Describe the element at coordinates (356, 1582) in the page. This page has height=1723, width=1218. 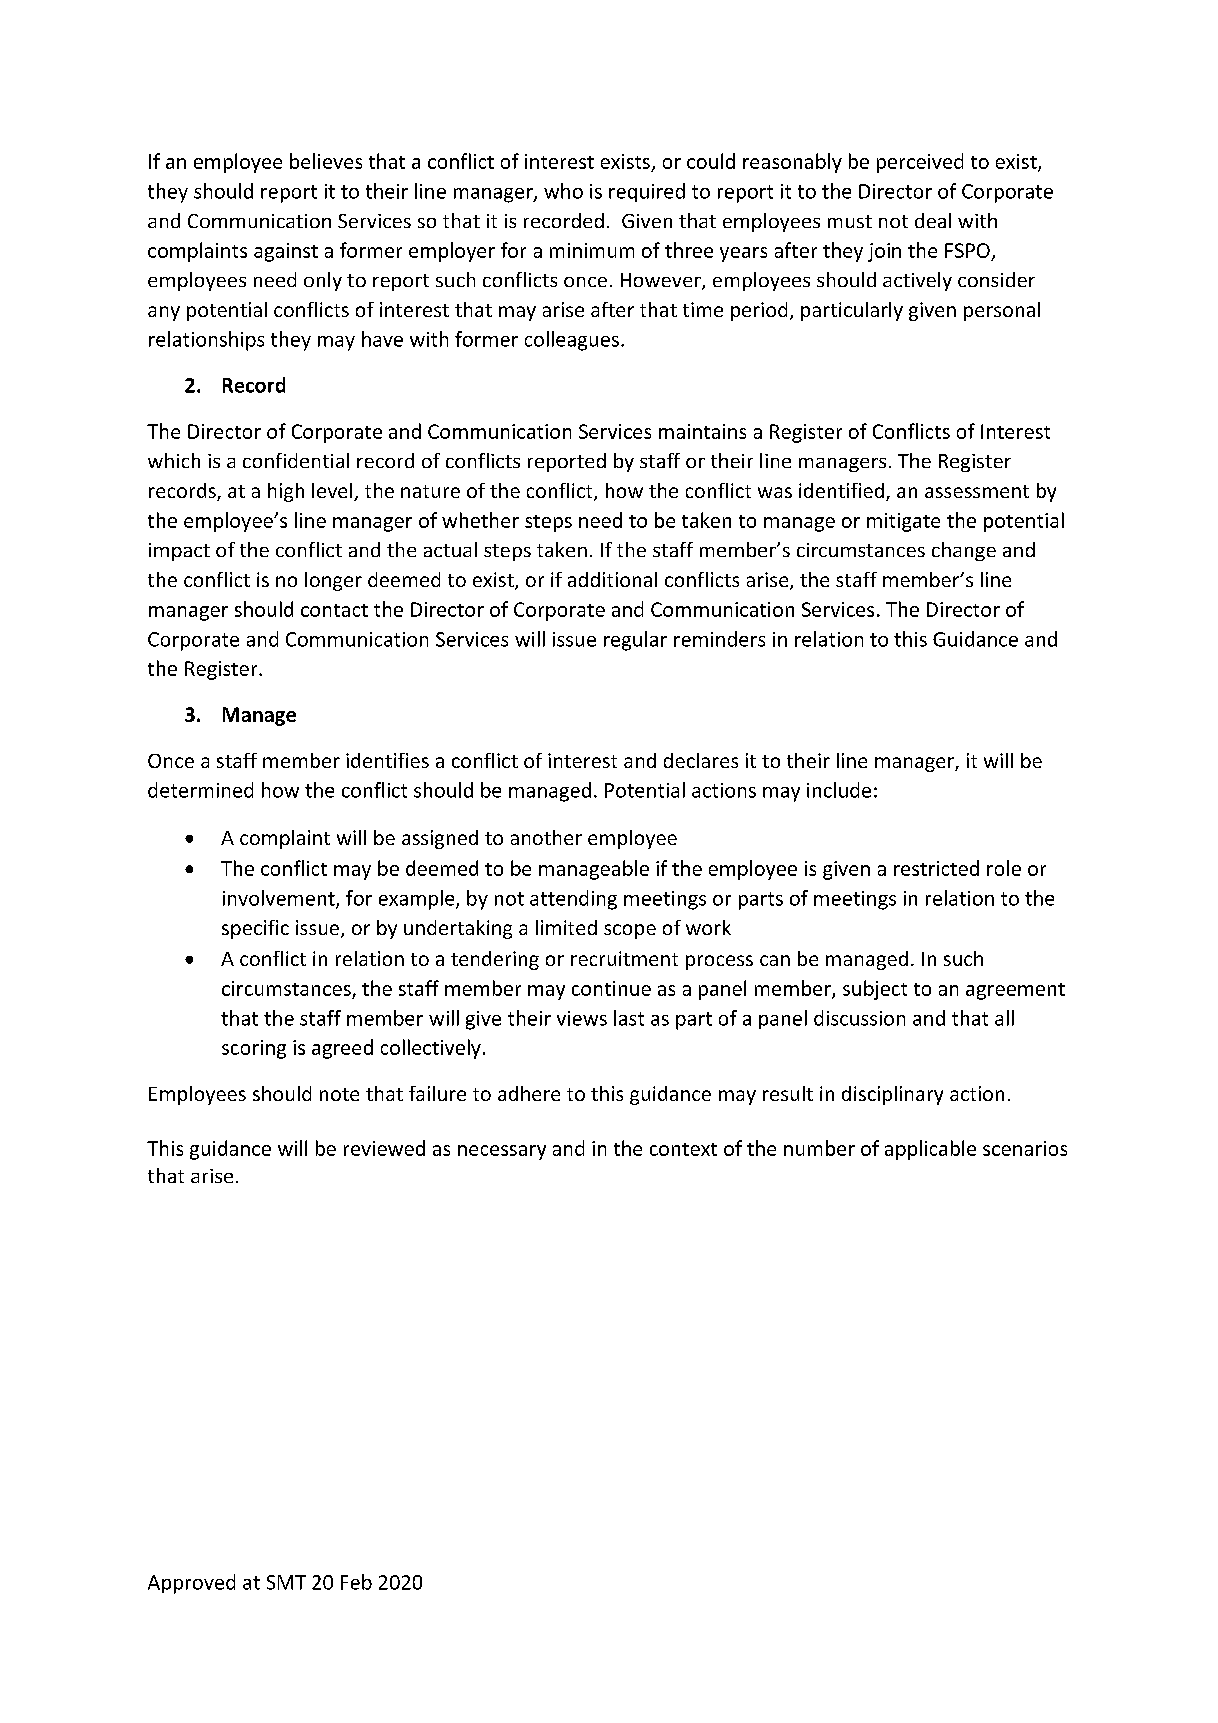
I see `Feb` at that location.
